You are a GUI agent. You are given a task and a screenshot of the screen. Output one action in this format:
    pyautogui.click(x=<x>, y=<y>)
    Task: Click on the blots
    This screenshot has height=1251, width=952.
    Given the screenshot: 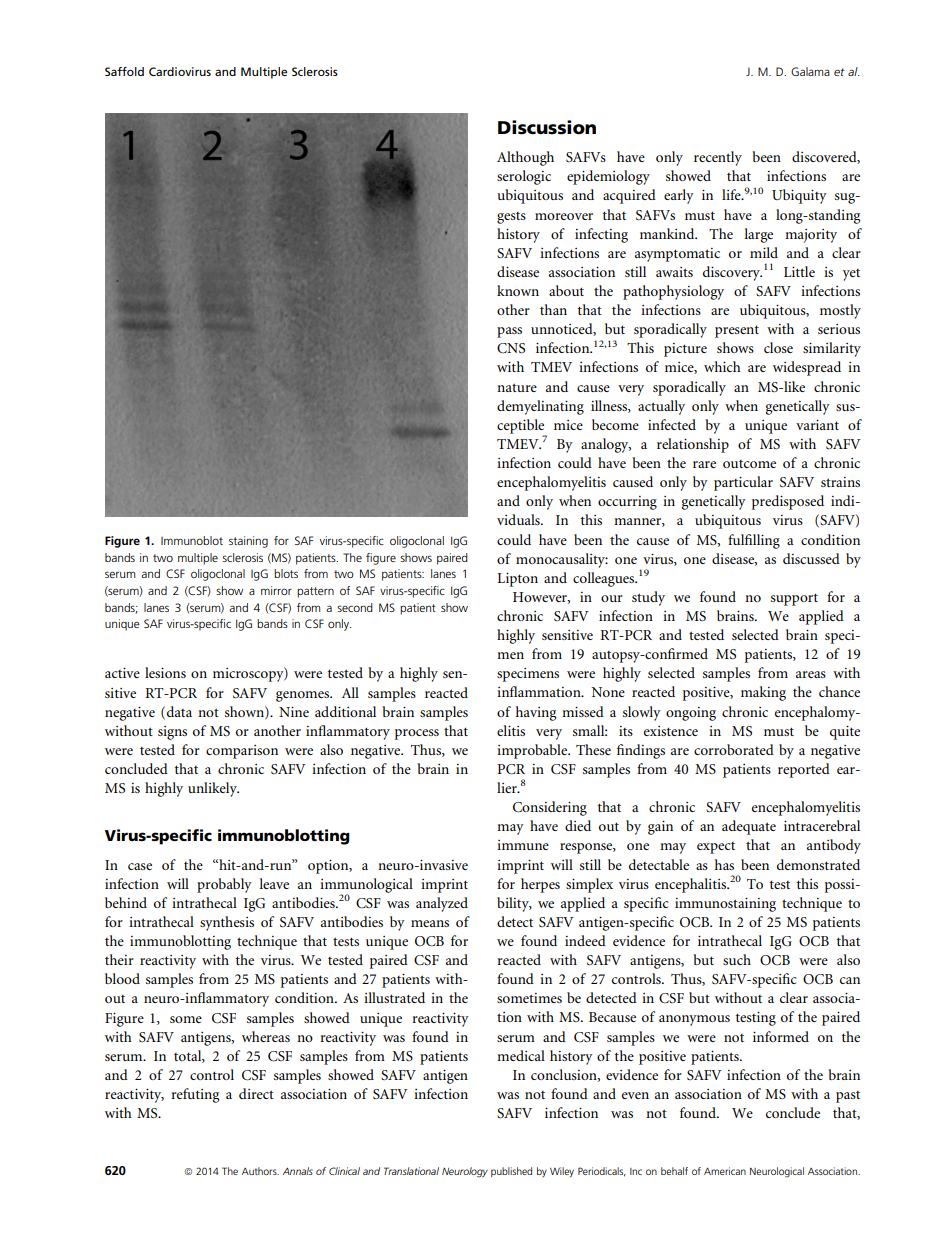 What is the action you would take?
    pyautogui.click(x=286, y=573)
